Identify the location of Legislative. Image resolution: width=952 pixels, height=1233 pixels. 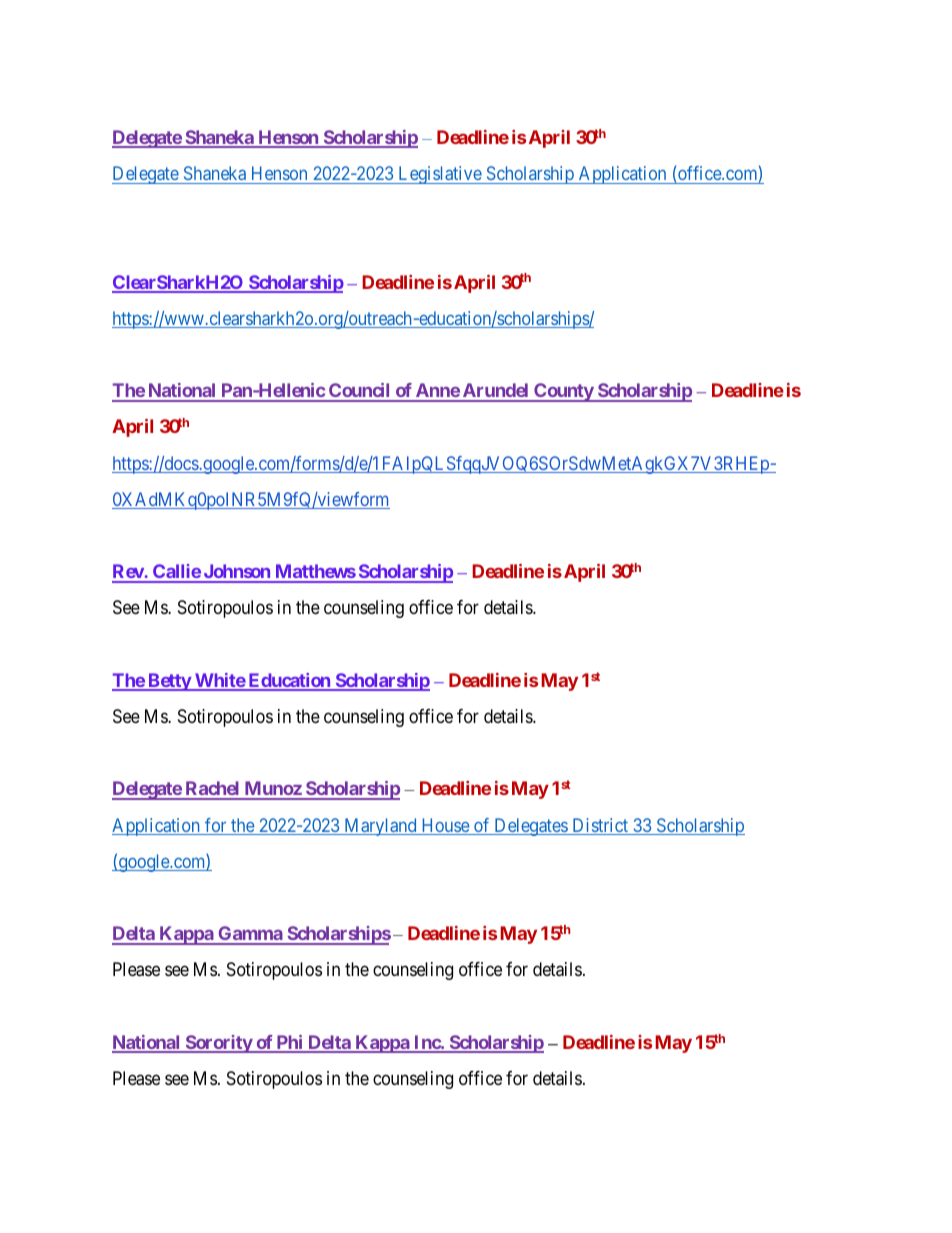
(439, 175).
